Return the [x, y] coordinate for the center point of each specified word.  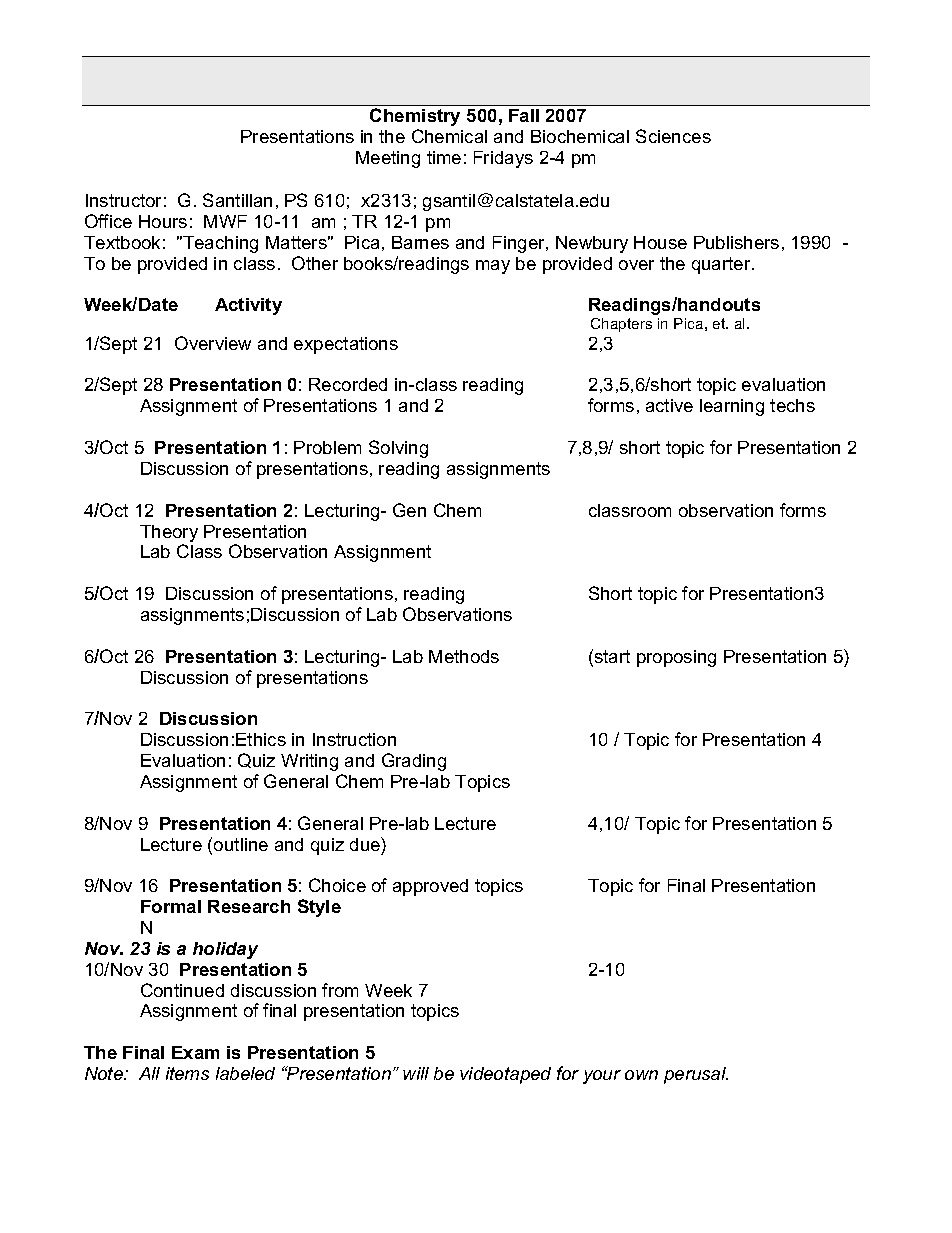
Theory [169, 533]
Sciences [673, 136]
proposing [676, 658]
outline [241, 844]
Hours [163, 221]
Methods [464, 656]
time [444, 157]
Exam [195, 1052]
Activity [248, 306]
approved [430, 887]
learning [732, 407]
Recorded [348, 384]
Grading [414, 762]
